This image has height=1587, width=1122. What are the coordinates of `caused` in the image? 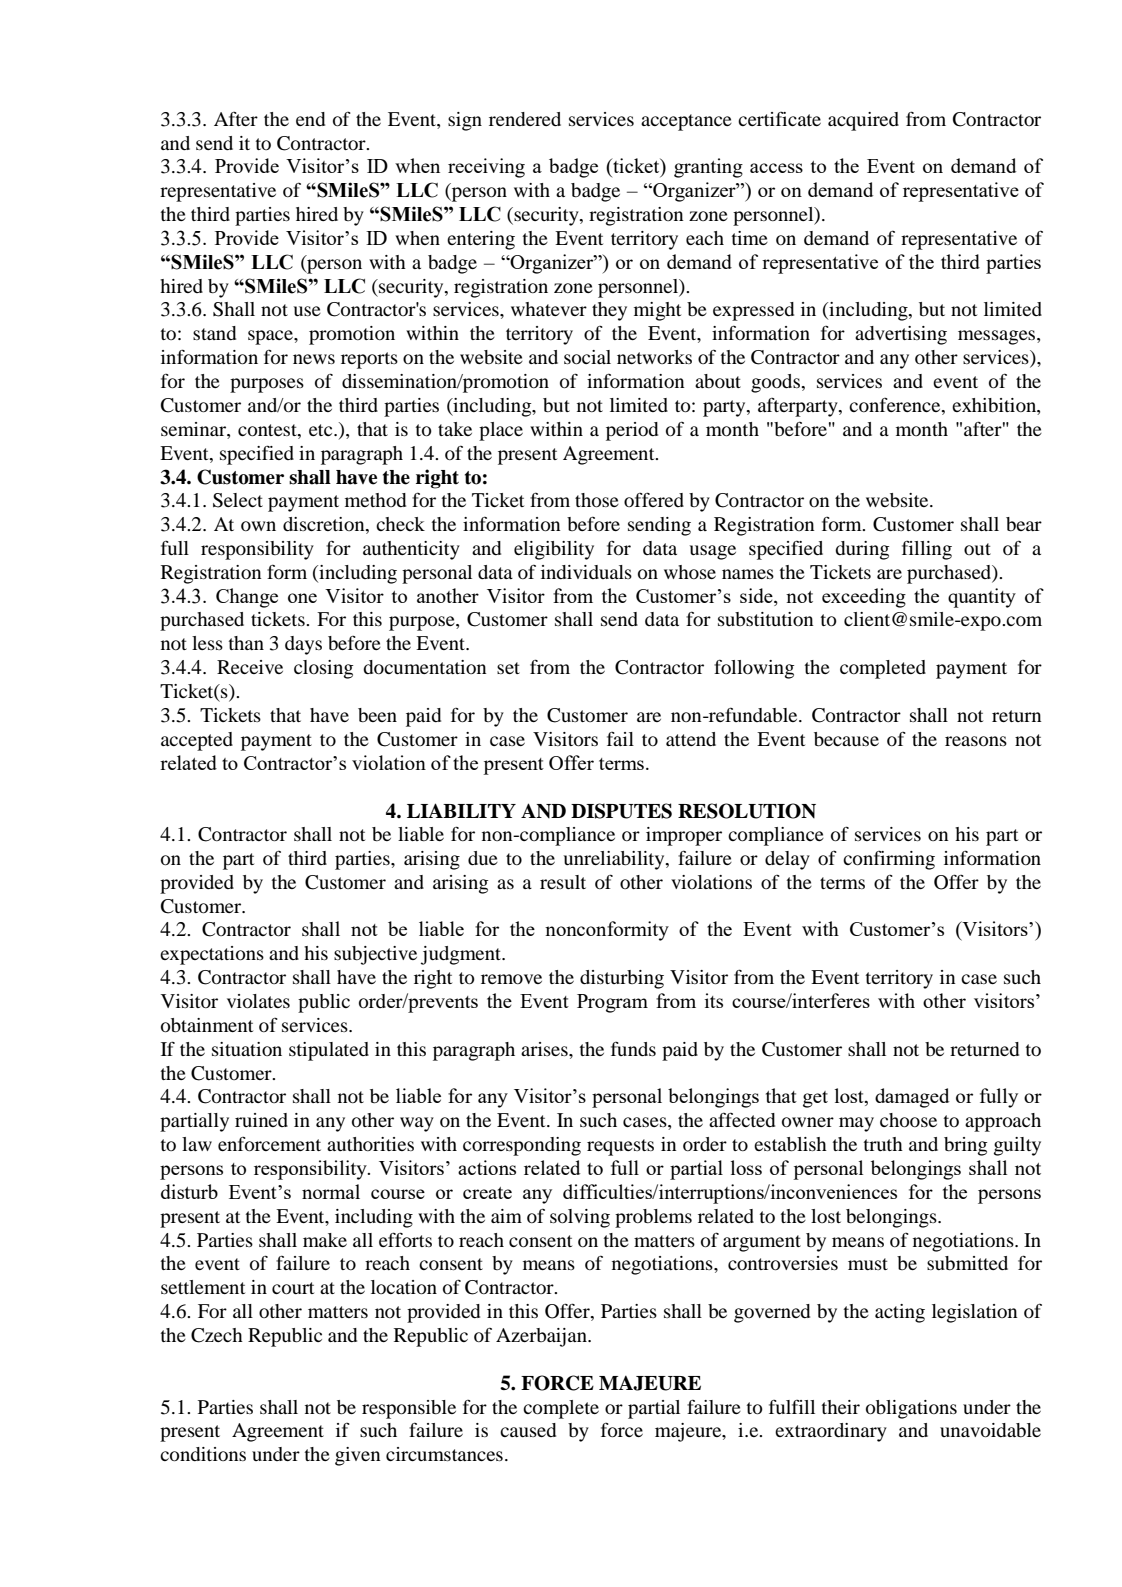 It's located at (528, 1430).
